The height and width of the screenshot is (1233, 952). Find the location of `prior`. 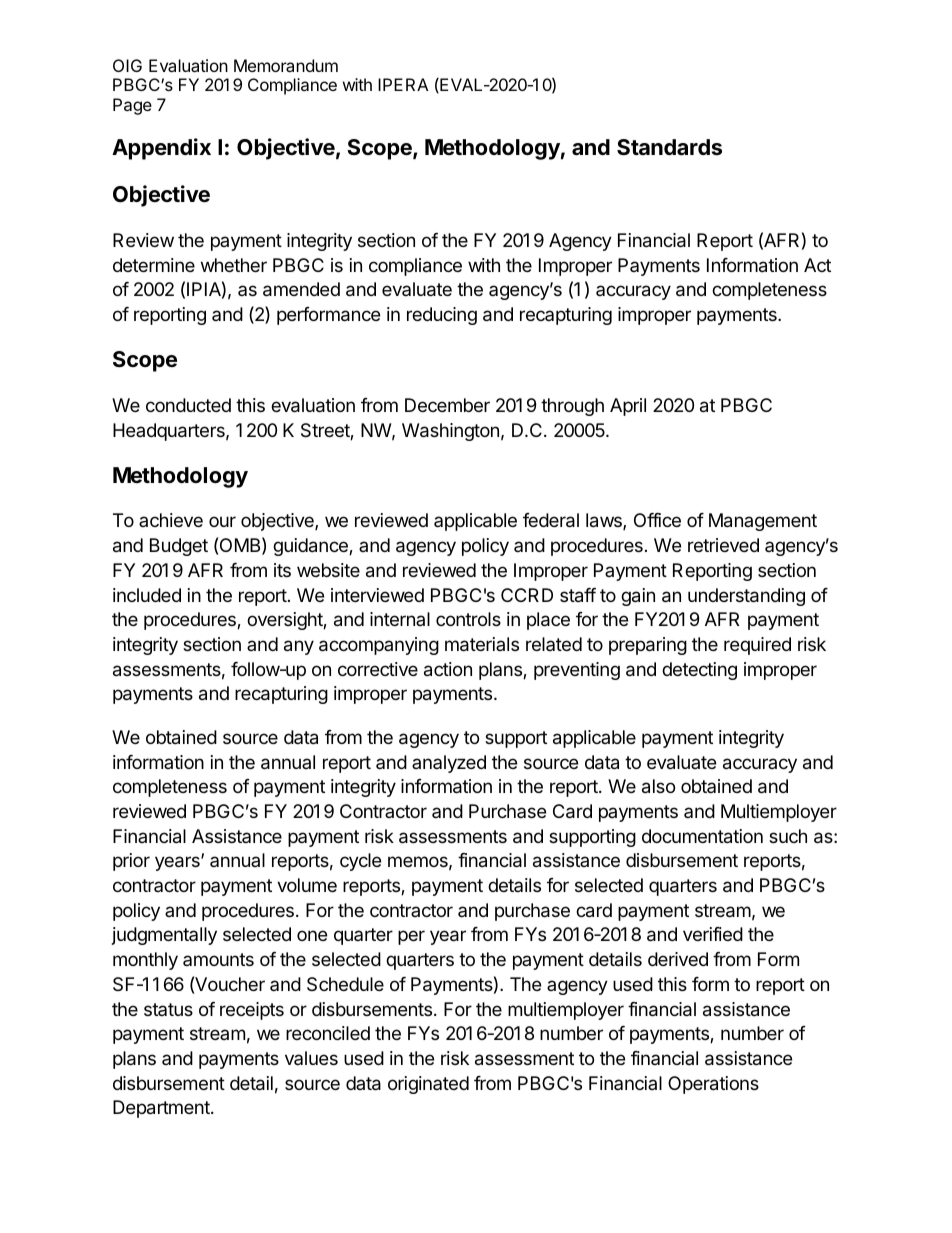

prior is located at coordinates (131, 862).
